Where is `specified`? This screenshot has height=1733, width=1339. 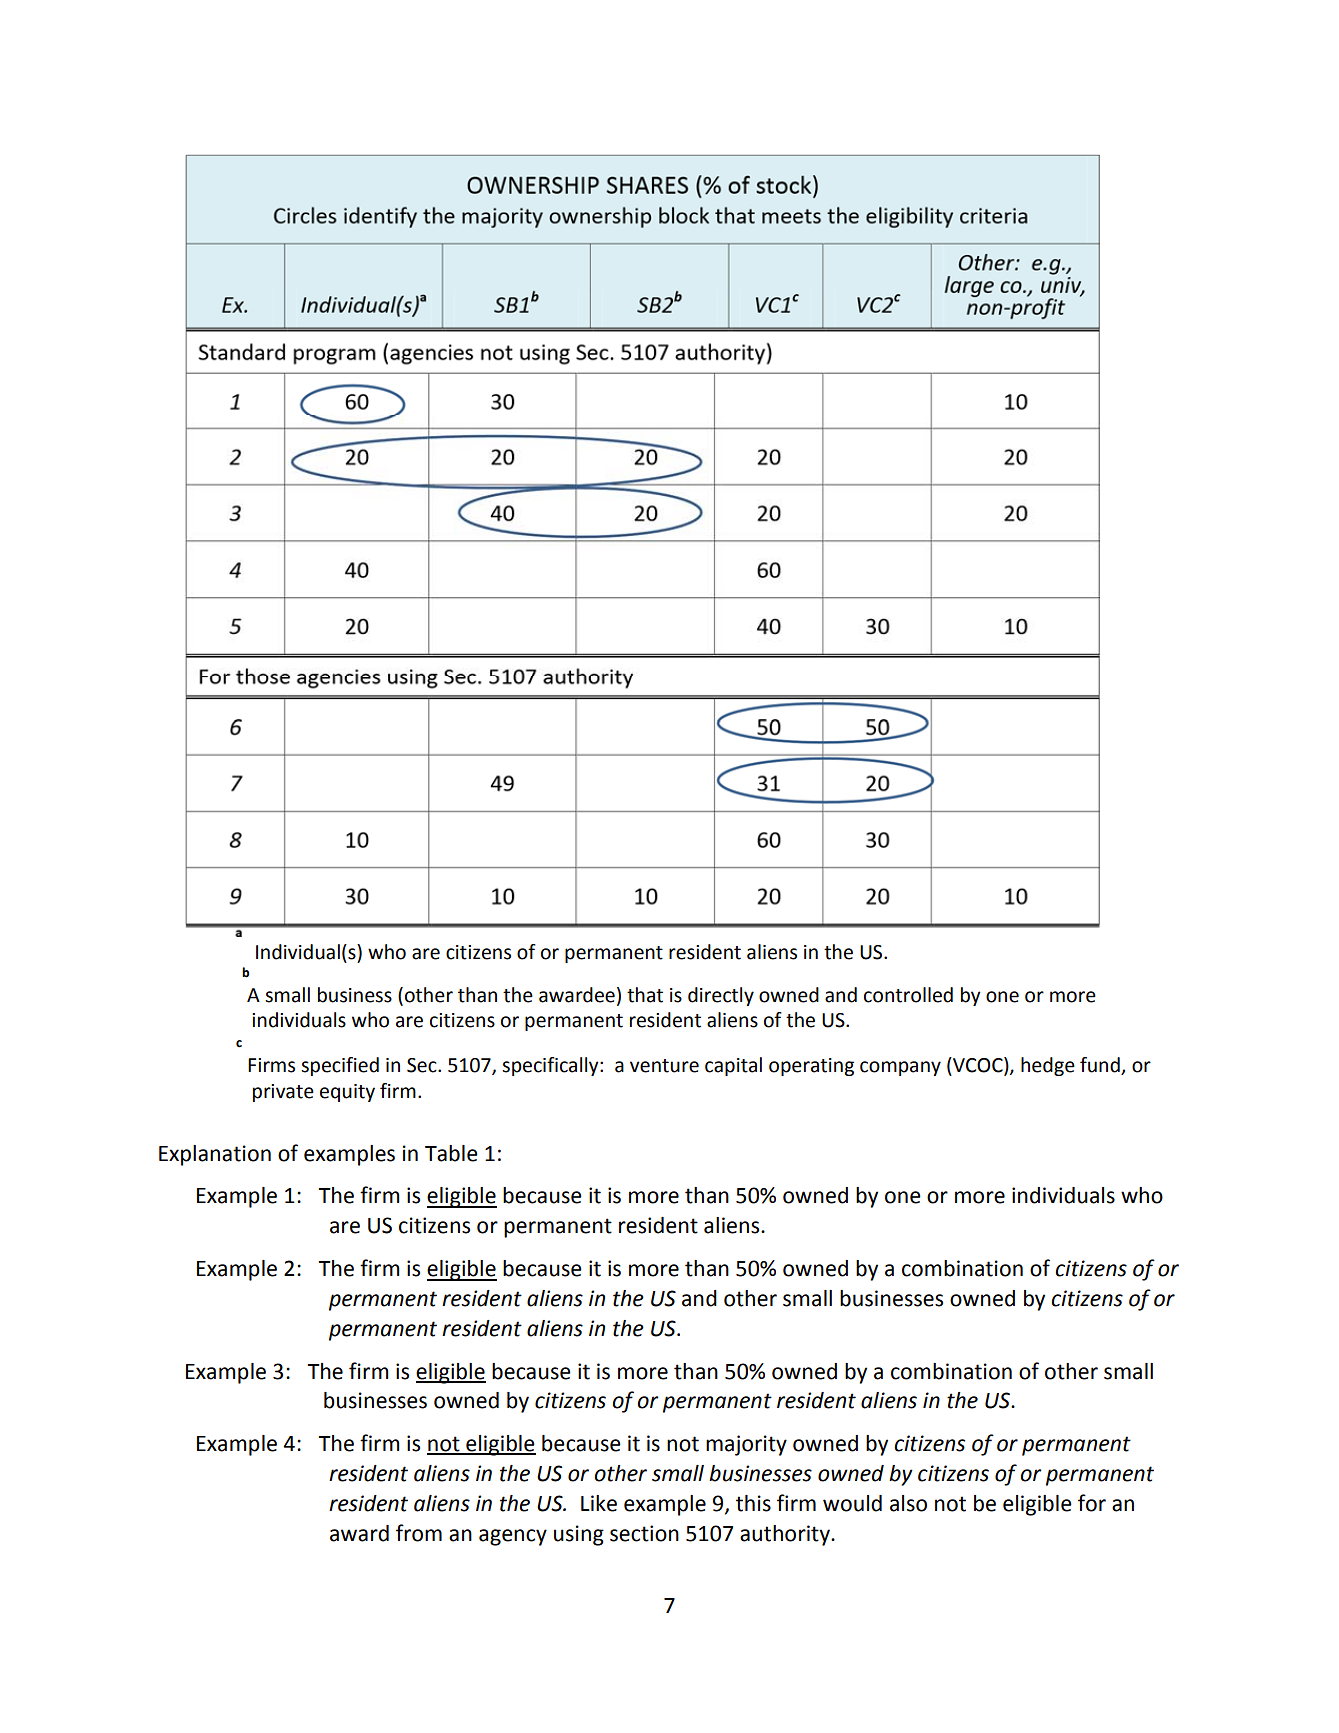 specified is located at coordinates (340, 1066).
